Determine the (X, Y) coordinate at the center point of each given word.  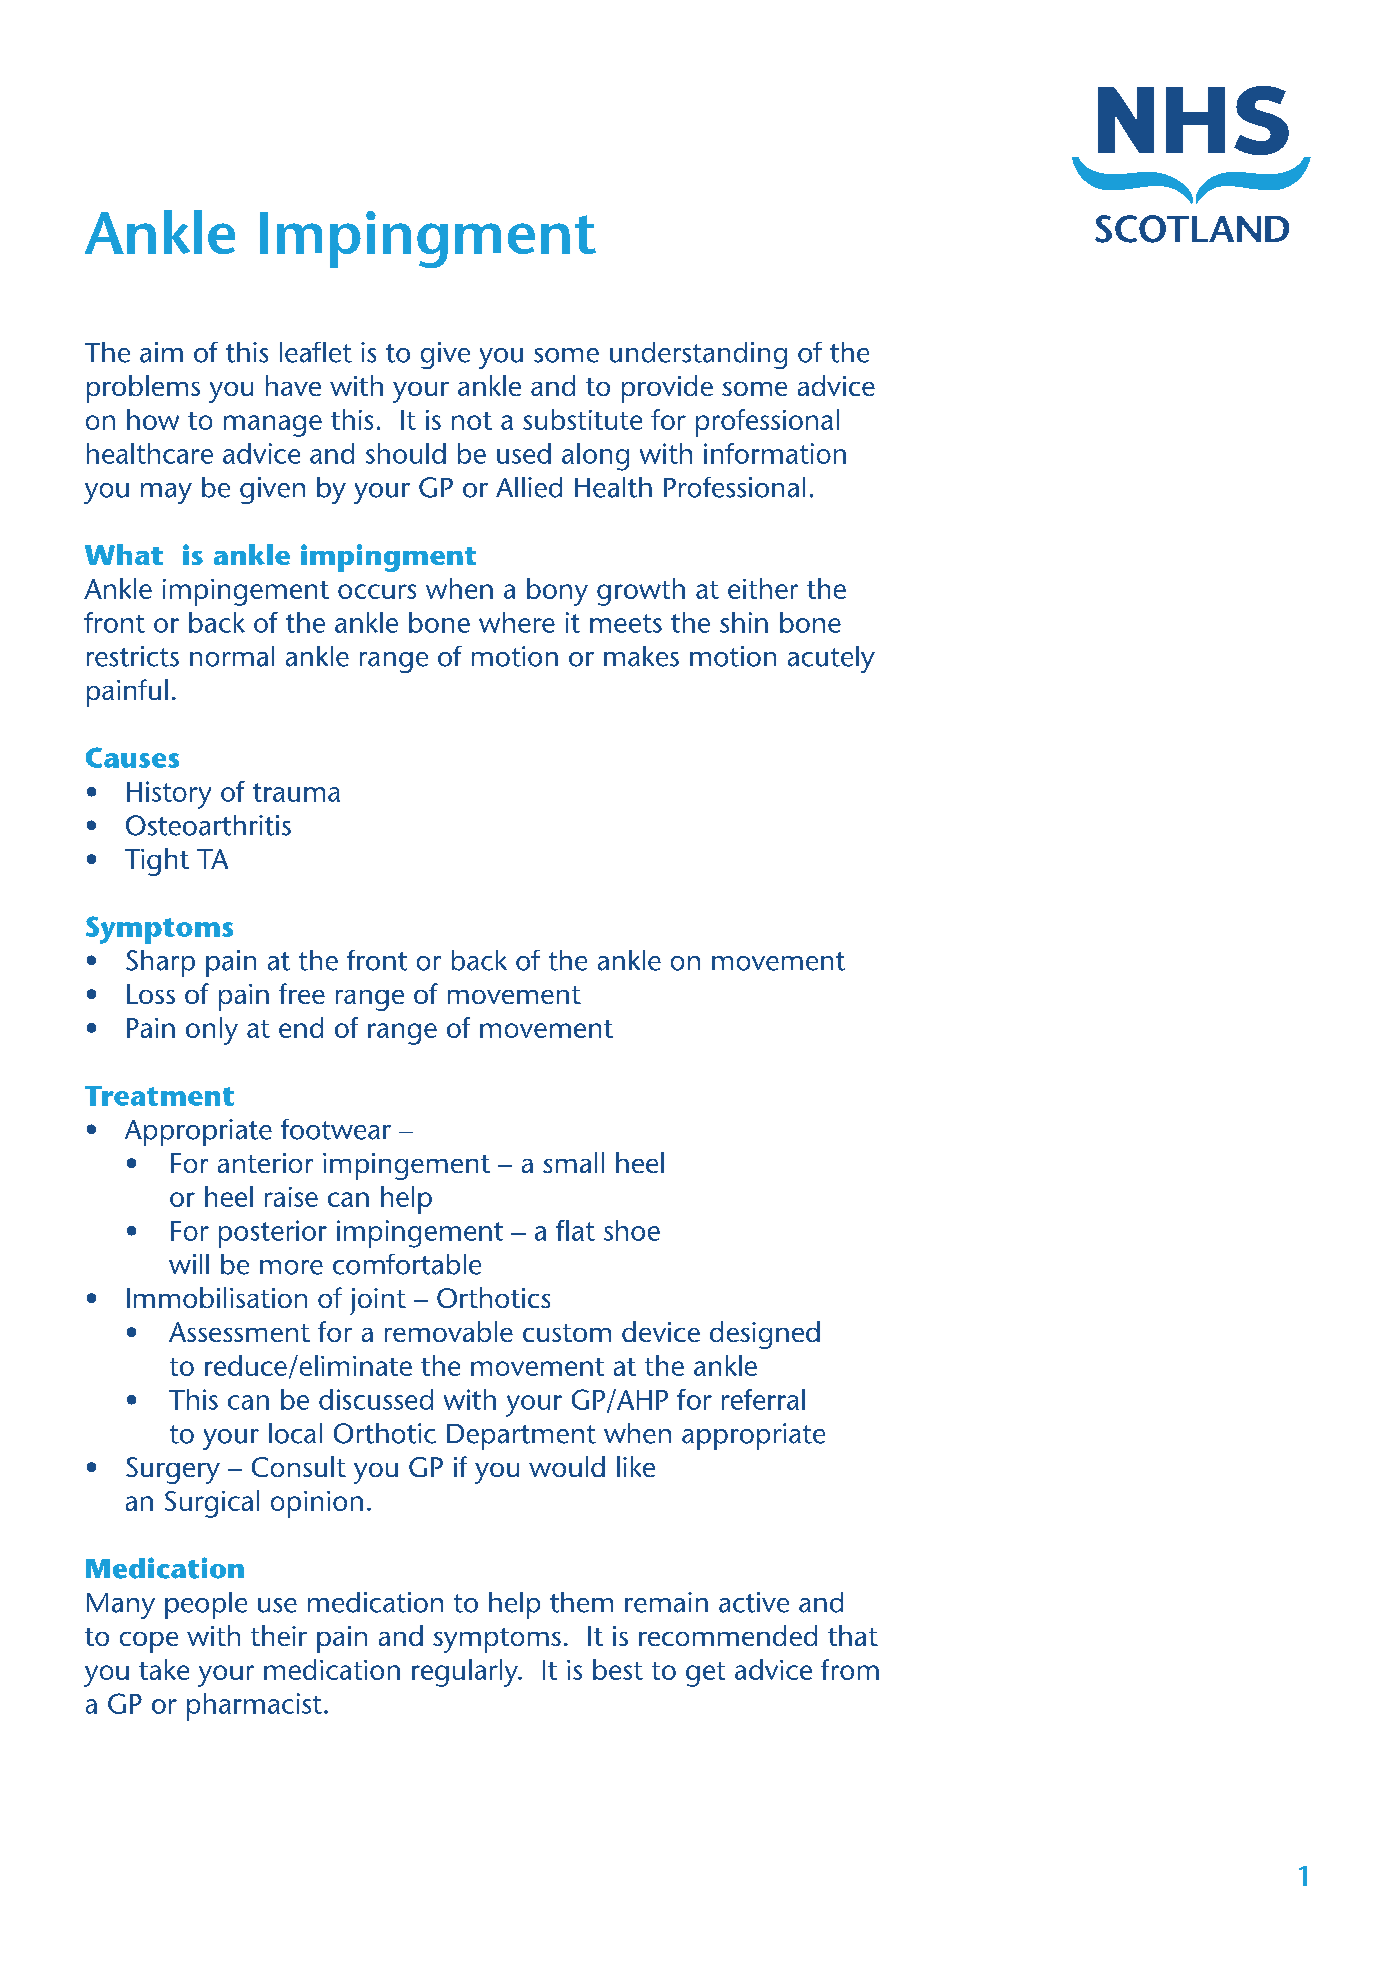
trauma (296, 792)
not (472, 421)
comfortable (407, 1264)
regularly (466, 1673)
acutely (831, 659)
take (164, 1669)
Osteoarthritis (208, 825)
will (189, 1264)
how (153, 419)
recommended (728, 1635)
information (775, 453)
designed (765, 1335)
